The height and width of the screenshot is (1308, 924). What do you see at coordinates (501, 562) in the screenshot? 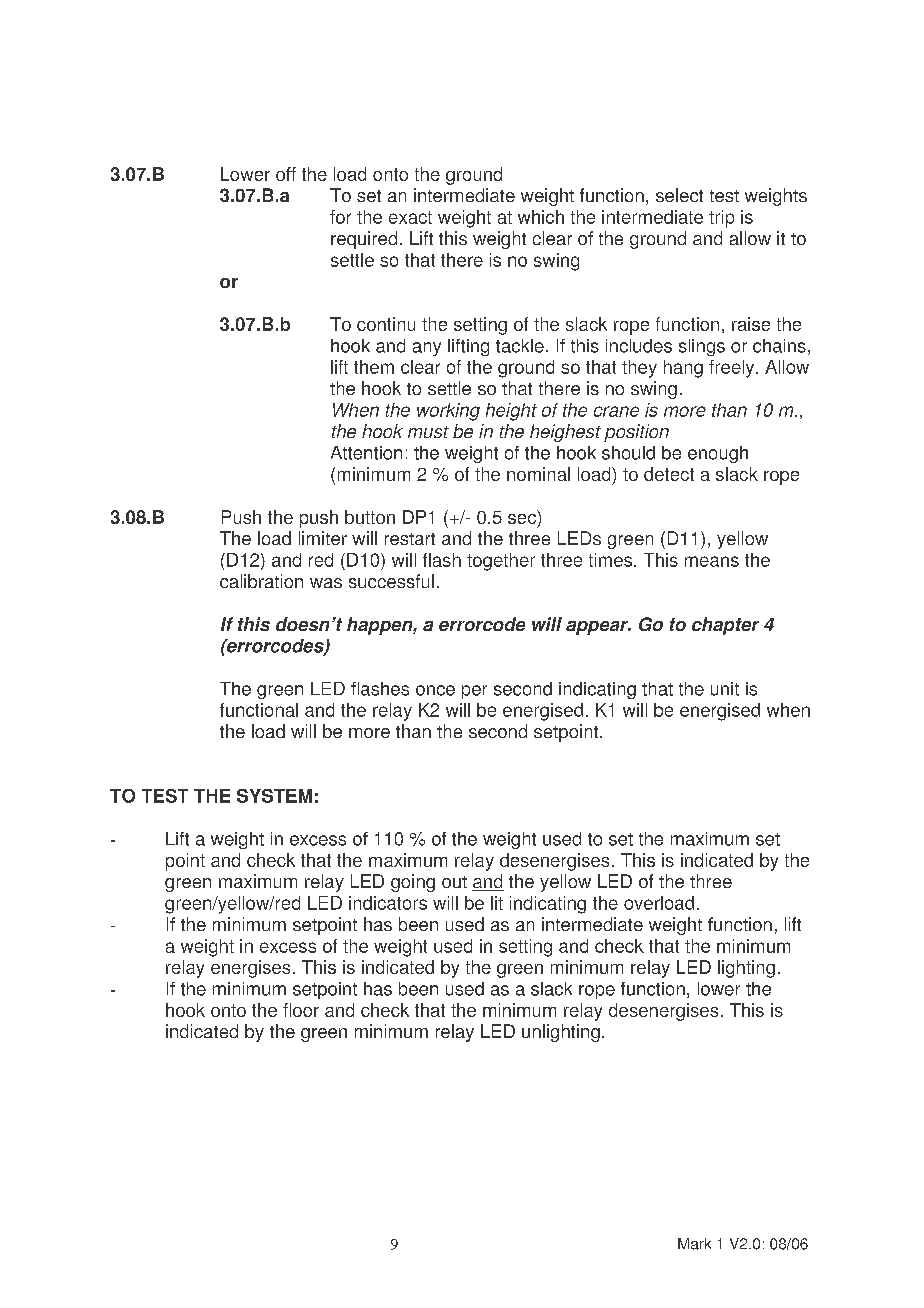
I see `together` at bounding box center [501, 562].
